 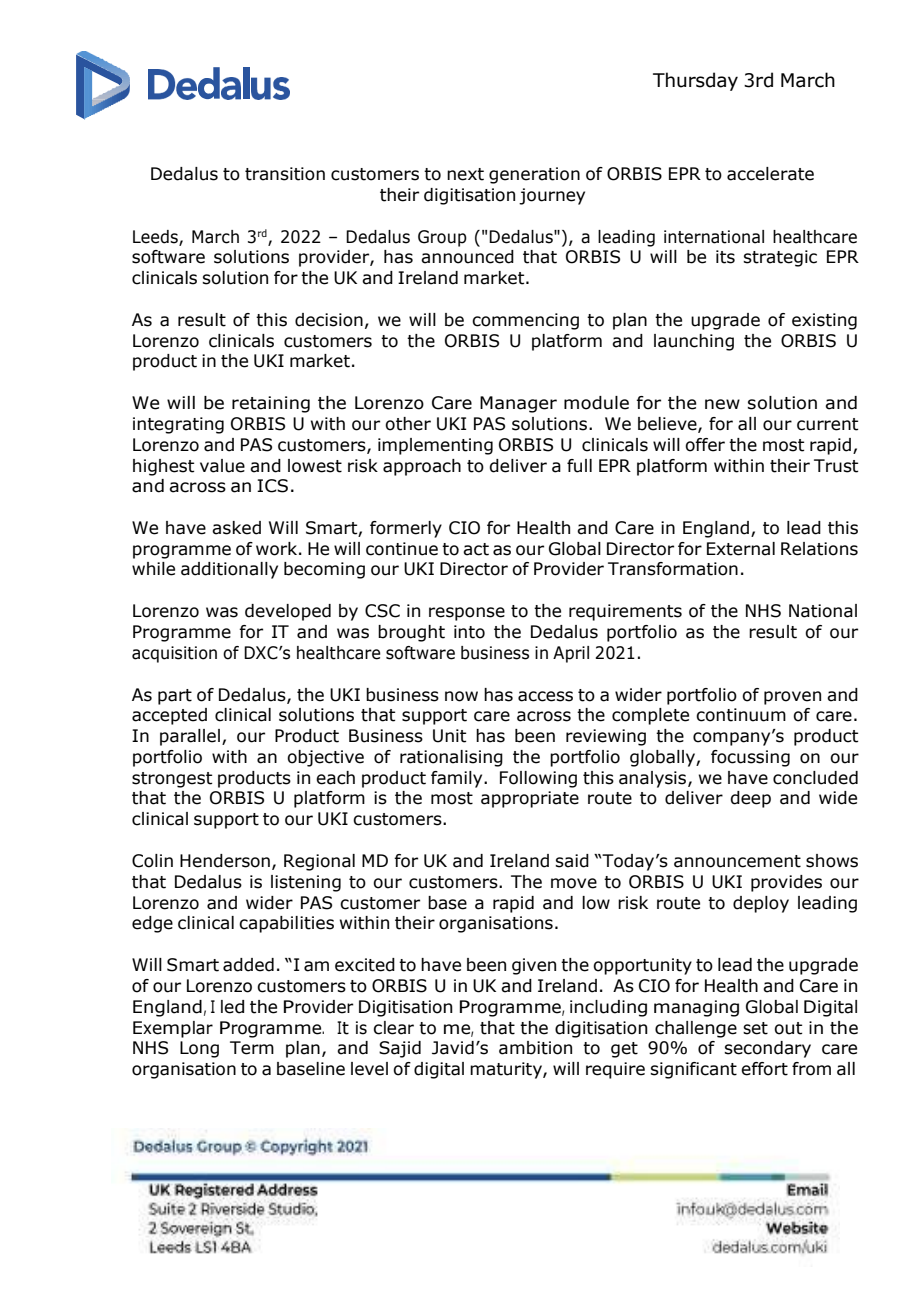 What do you see at coordinates (741, 549) in the document?
I see `External` at bounding box center [741, 549].
